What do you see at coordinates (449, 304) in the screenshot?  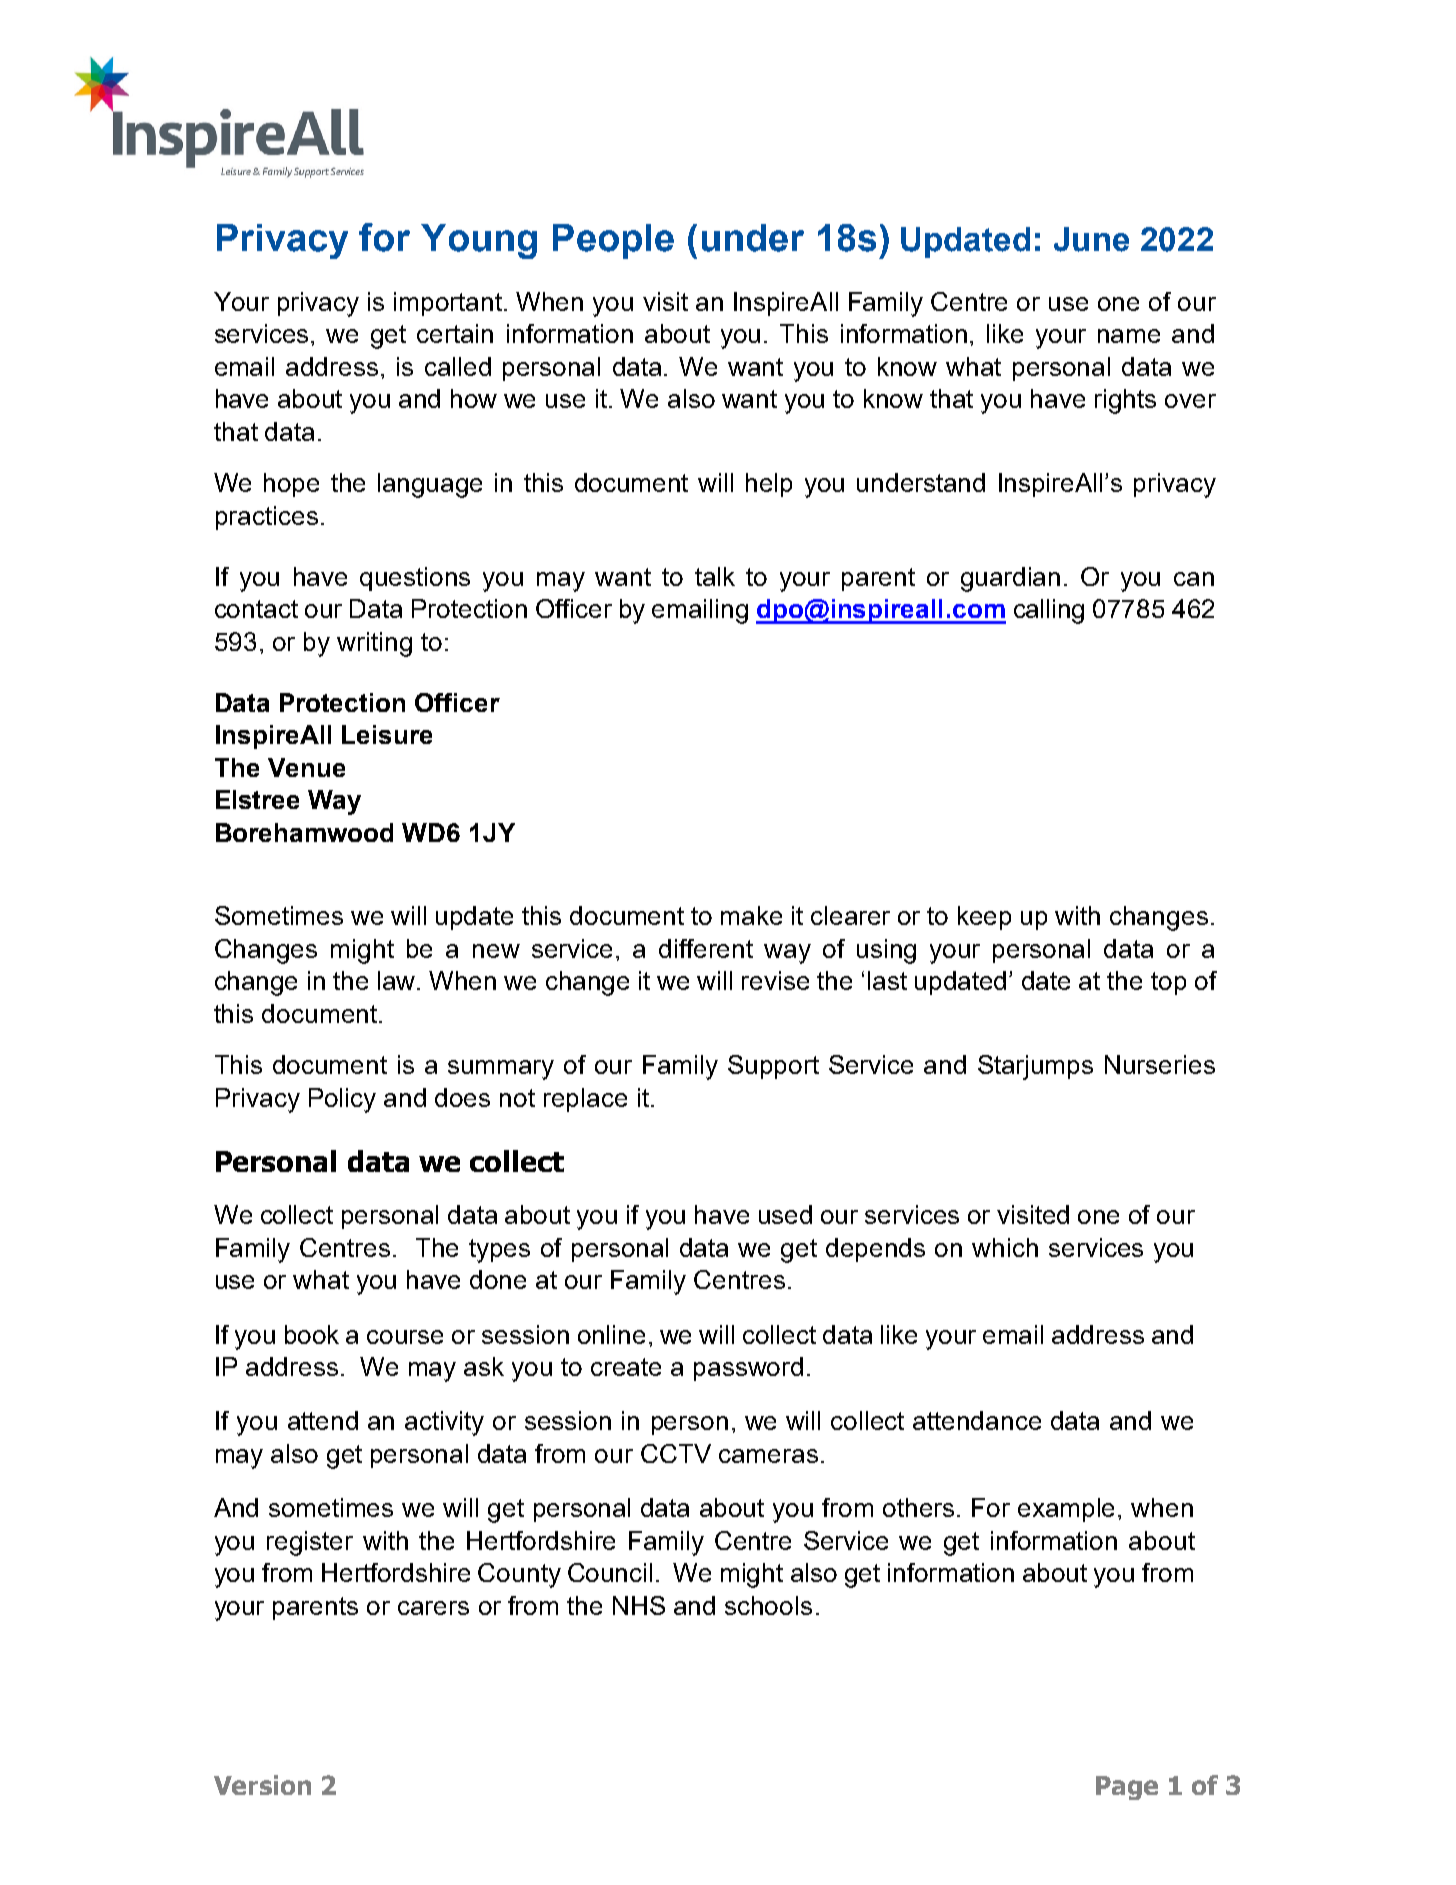 I see `important` at bounding box center [449, 304].
